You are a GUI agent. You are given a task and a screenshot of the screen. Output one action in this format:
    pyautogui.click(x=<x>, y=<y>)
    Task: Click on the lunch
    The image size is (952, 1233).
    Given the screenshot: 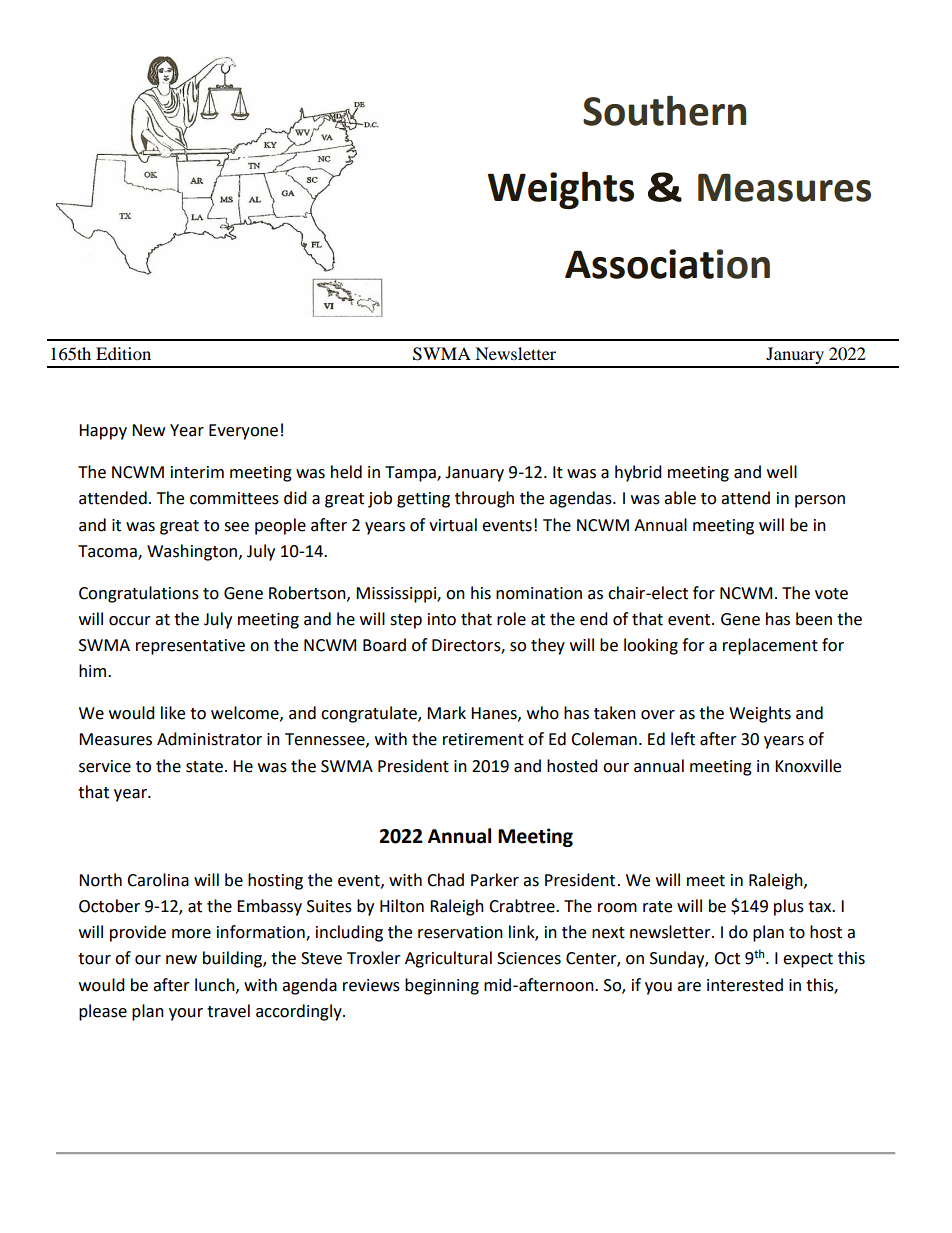 What is the action you would take?
    pyautogui.click(x=216, y=985)
